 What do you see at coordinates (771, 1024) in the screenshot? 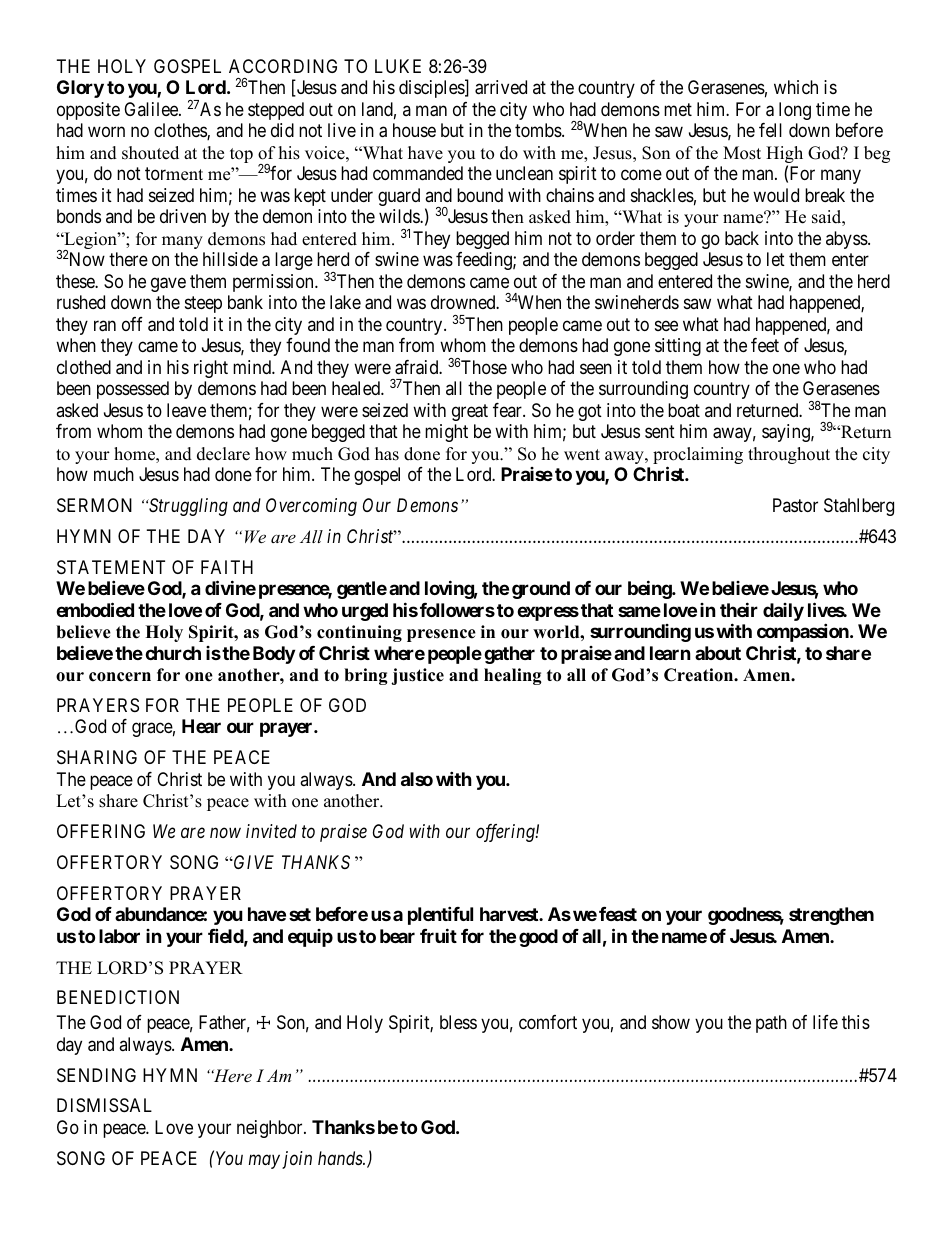
I see `path` at bounding box center [771, 1024].
